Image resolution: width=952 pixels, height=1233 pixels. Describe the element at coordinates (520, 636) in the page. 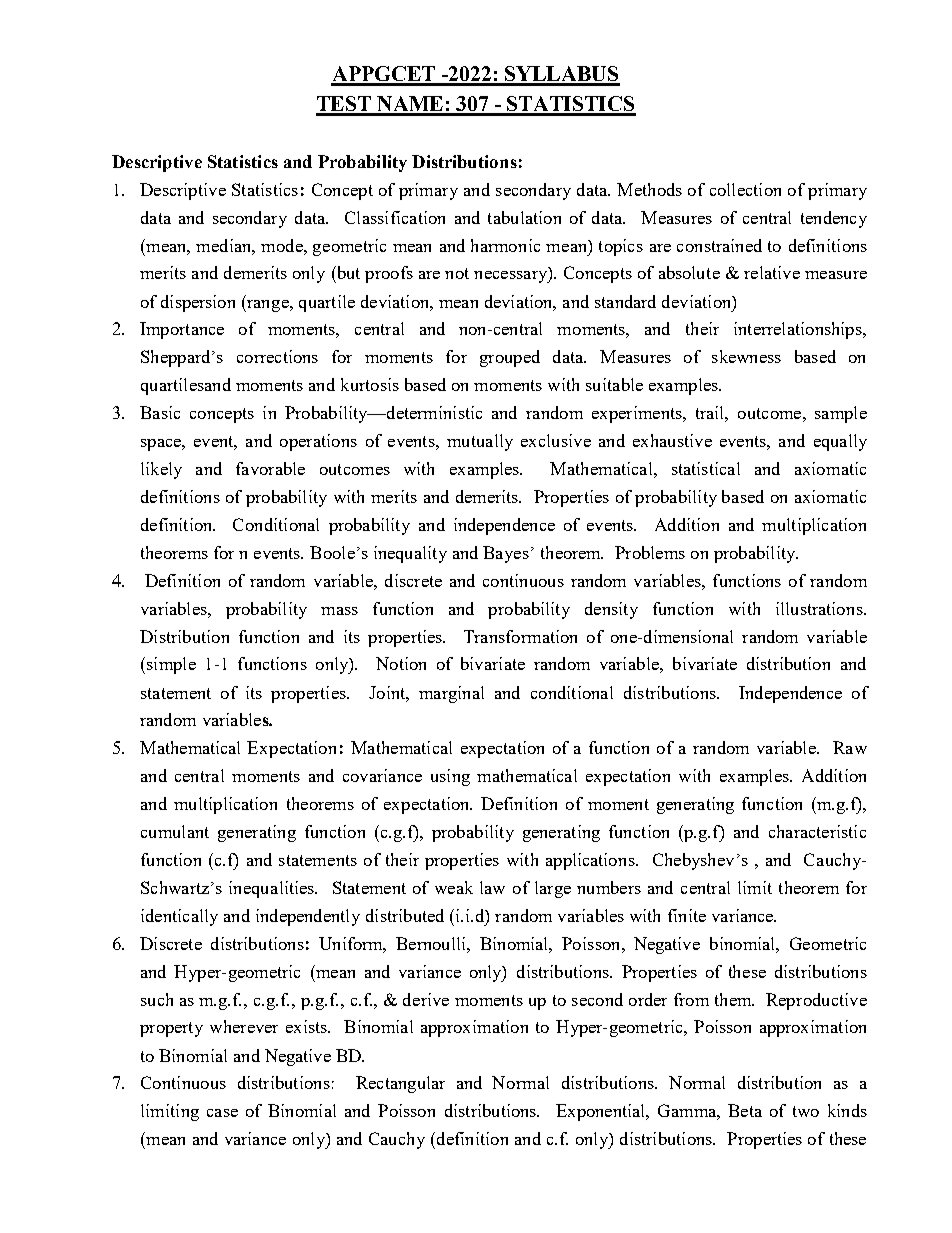

I see `Transformation` at that location.
